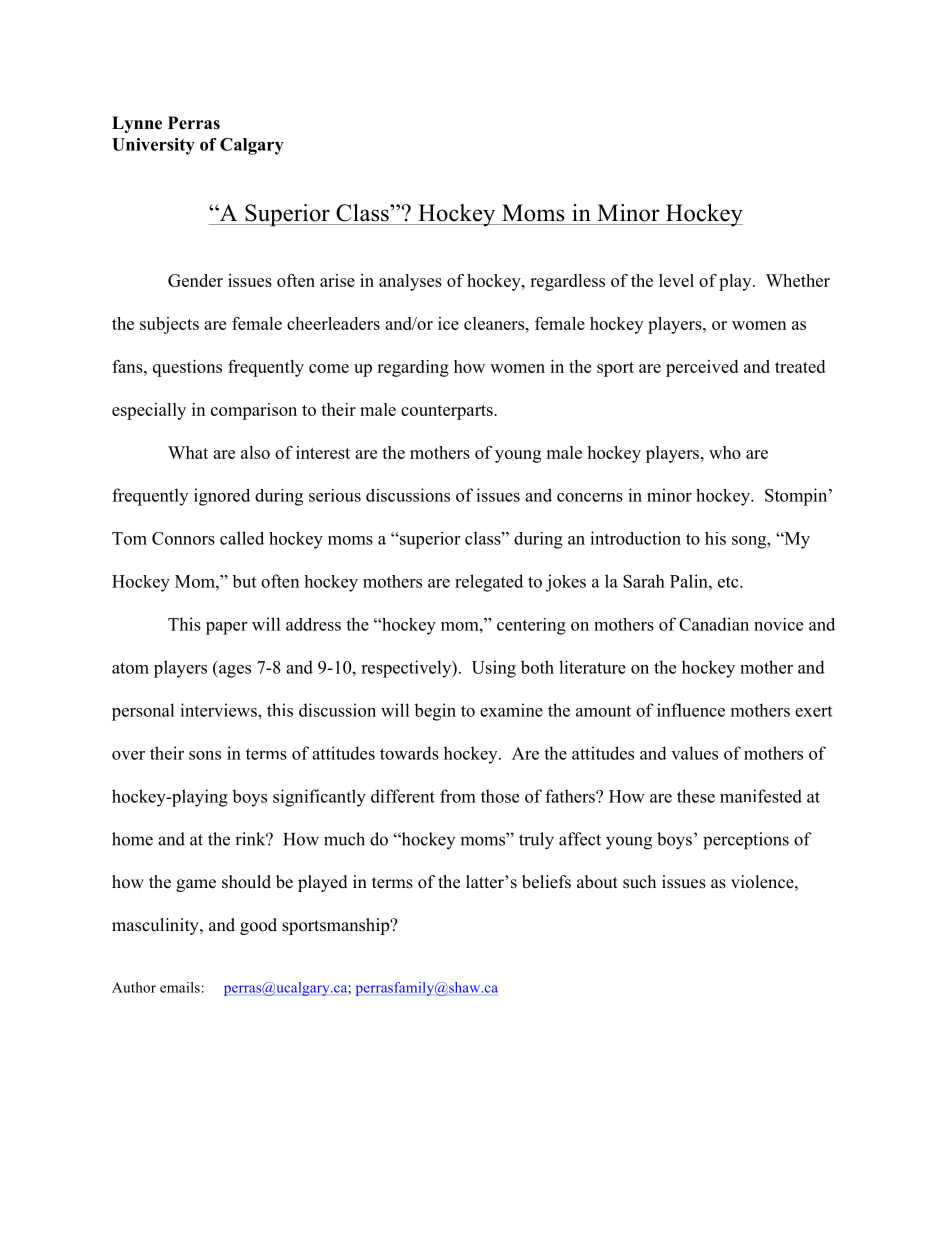  I want to click on counterparts, so click(448, 412).
